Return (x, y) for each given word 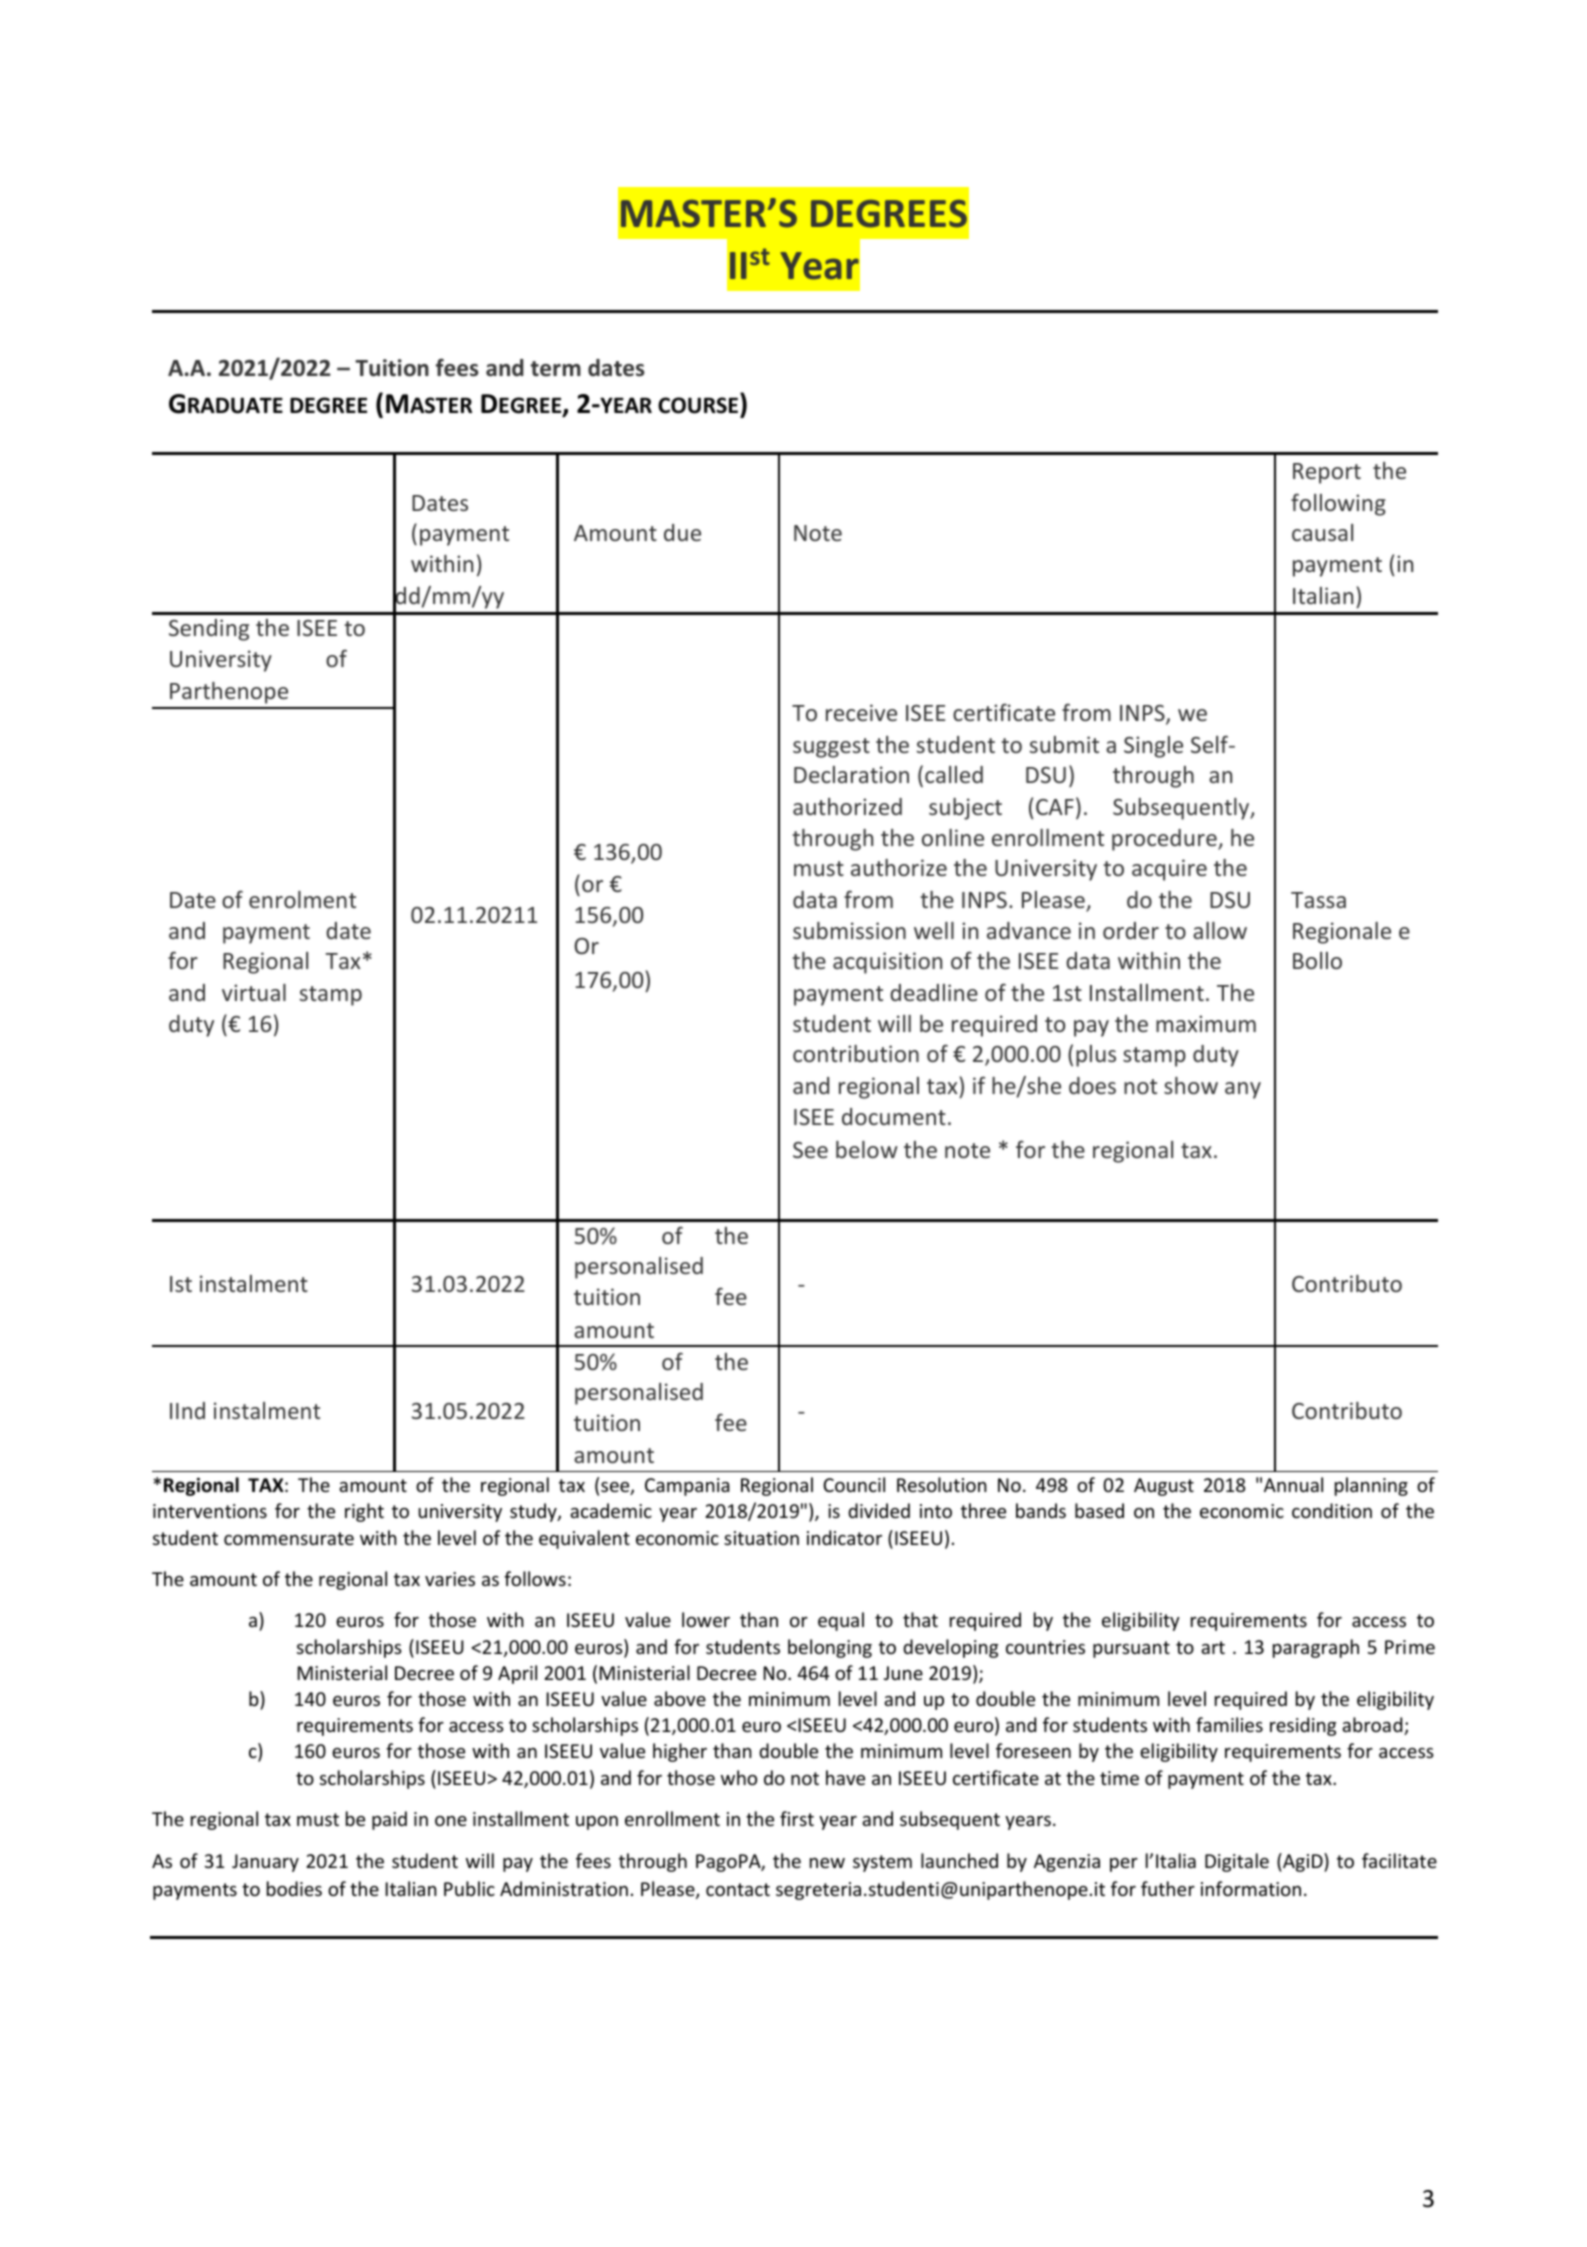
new (827, 1863)
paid (389, 1820)
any (1243, 1090)
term (556, 369)
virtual (254, 992)
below (867, 1149)
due (682, 532)
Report (1327, 473)
